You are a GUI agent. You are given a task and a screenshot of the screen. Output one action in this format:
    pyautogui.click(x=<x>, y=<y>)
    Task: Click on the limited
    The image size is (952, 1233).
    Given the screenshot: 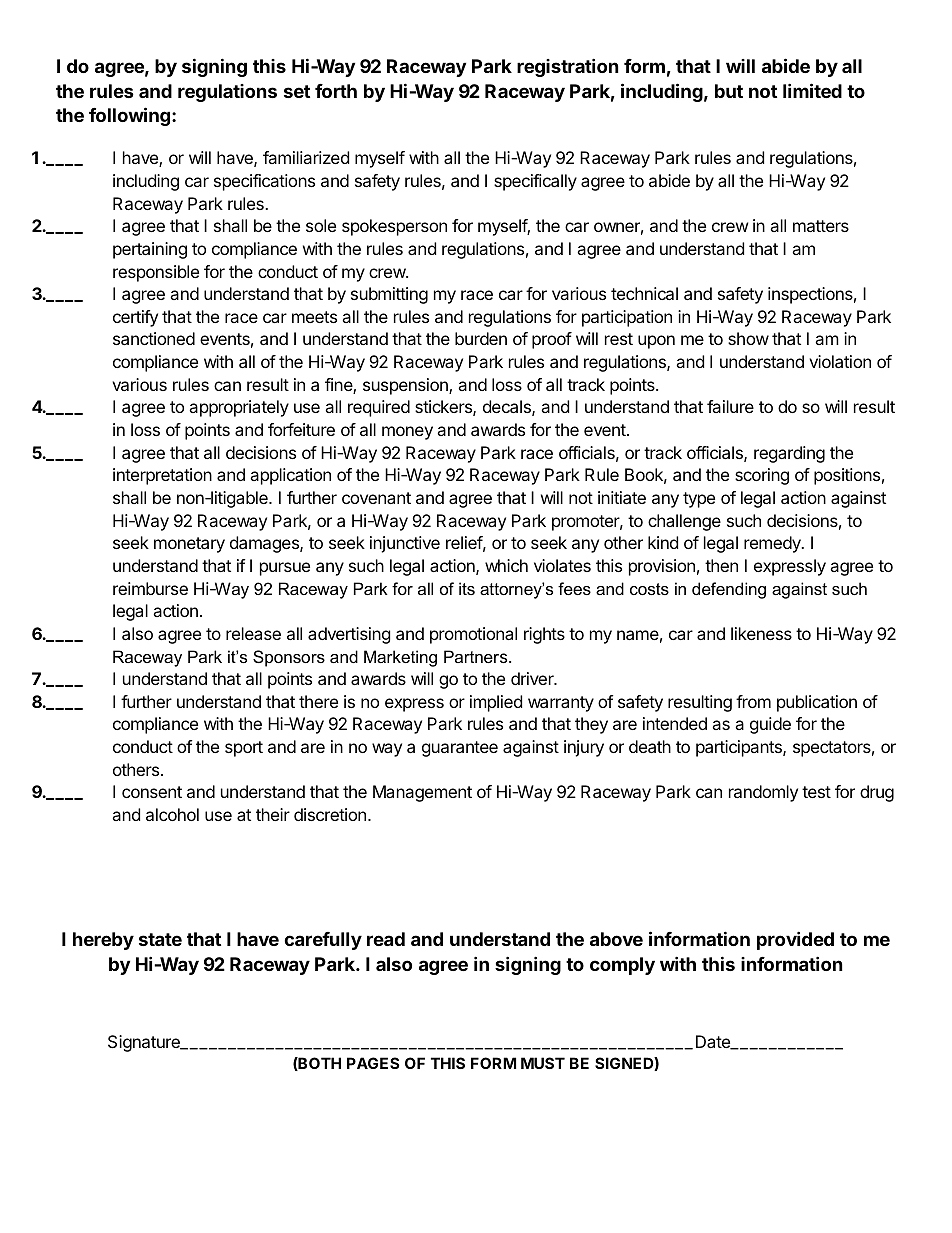 What is the action you would take?
    pyautogui.click(x=812, y=90)
